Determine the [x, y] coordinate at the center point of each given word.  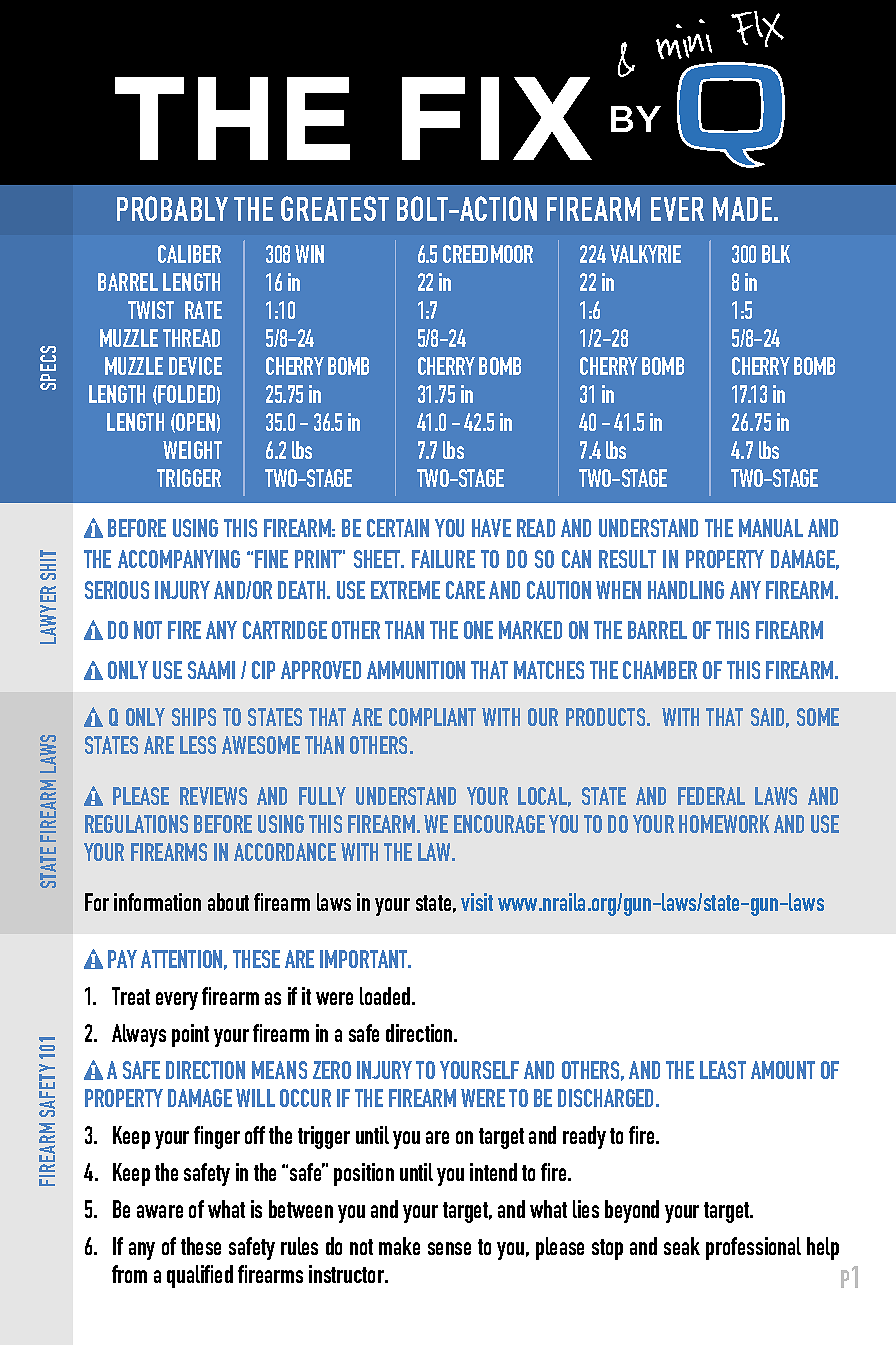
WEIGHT [192, 450]
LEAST [723, 1070]
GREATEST [335, 208]
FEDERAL [711, 796]
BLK [776, 254]
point [190, 1035]
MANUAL [771, 528]
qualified [200, 1276]
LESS [198, 745]
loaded [386, 996]
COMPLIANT [432, 717]
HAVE [491, 528]
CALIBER [189, 254]
